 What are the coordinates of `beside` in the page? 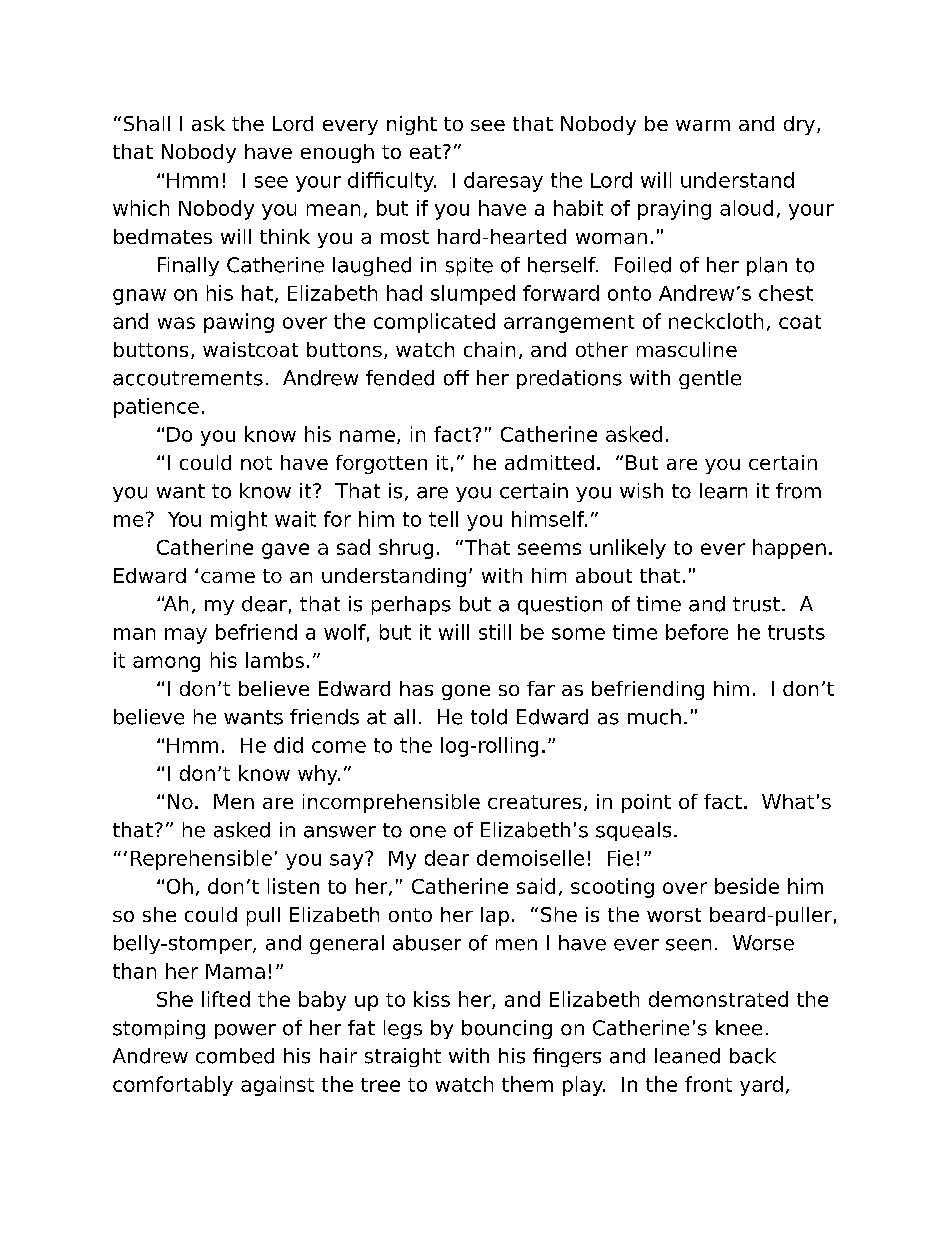 It's located at (747, 886).
